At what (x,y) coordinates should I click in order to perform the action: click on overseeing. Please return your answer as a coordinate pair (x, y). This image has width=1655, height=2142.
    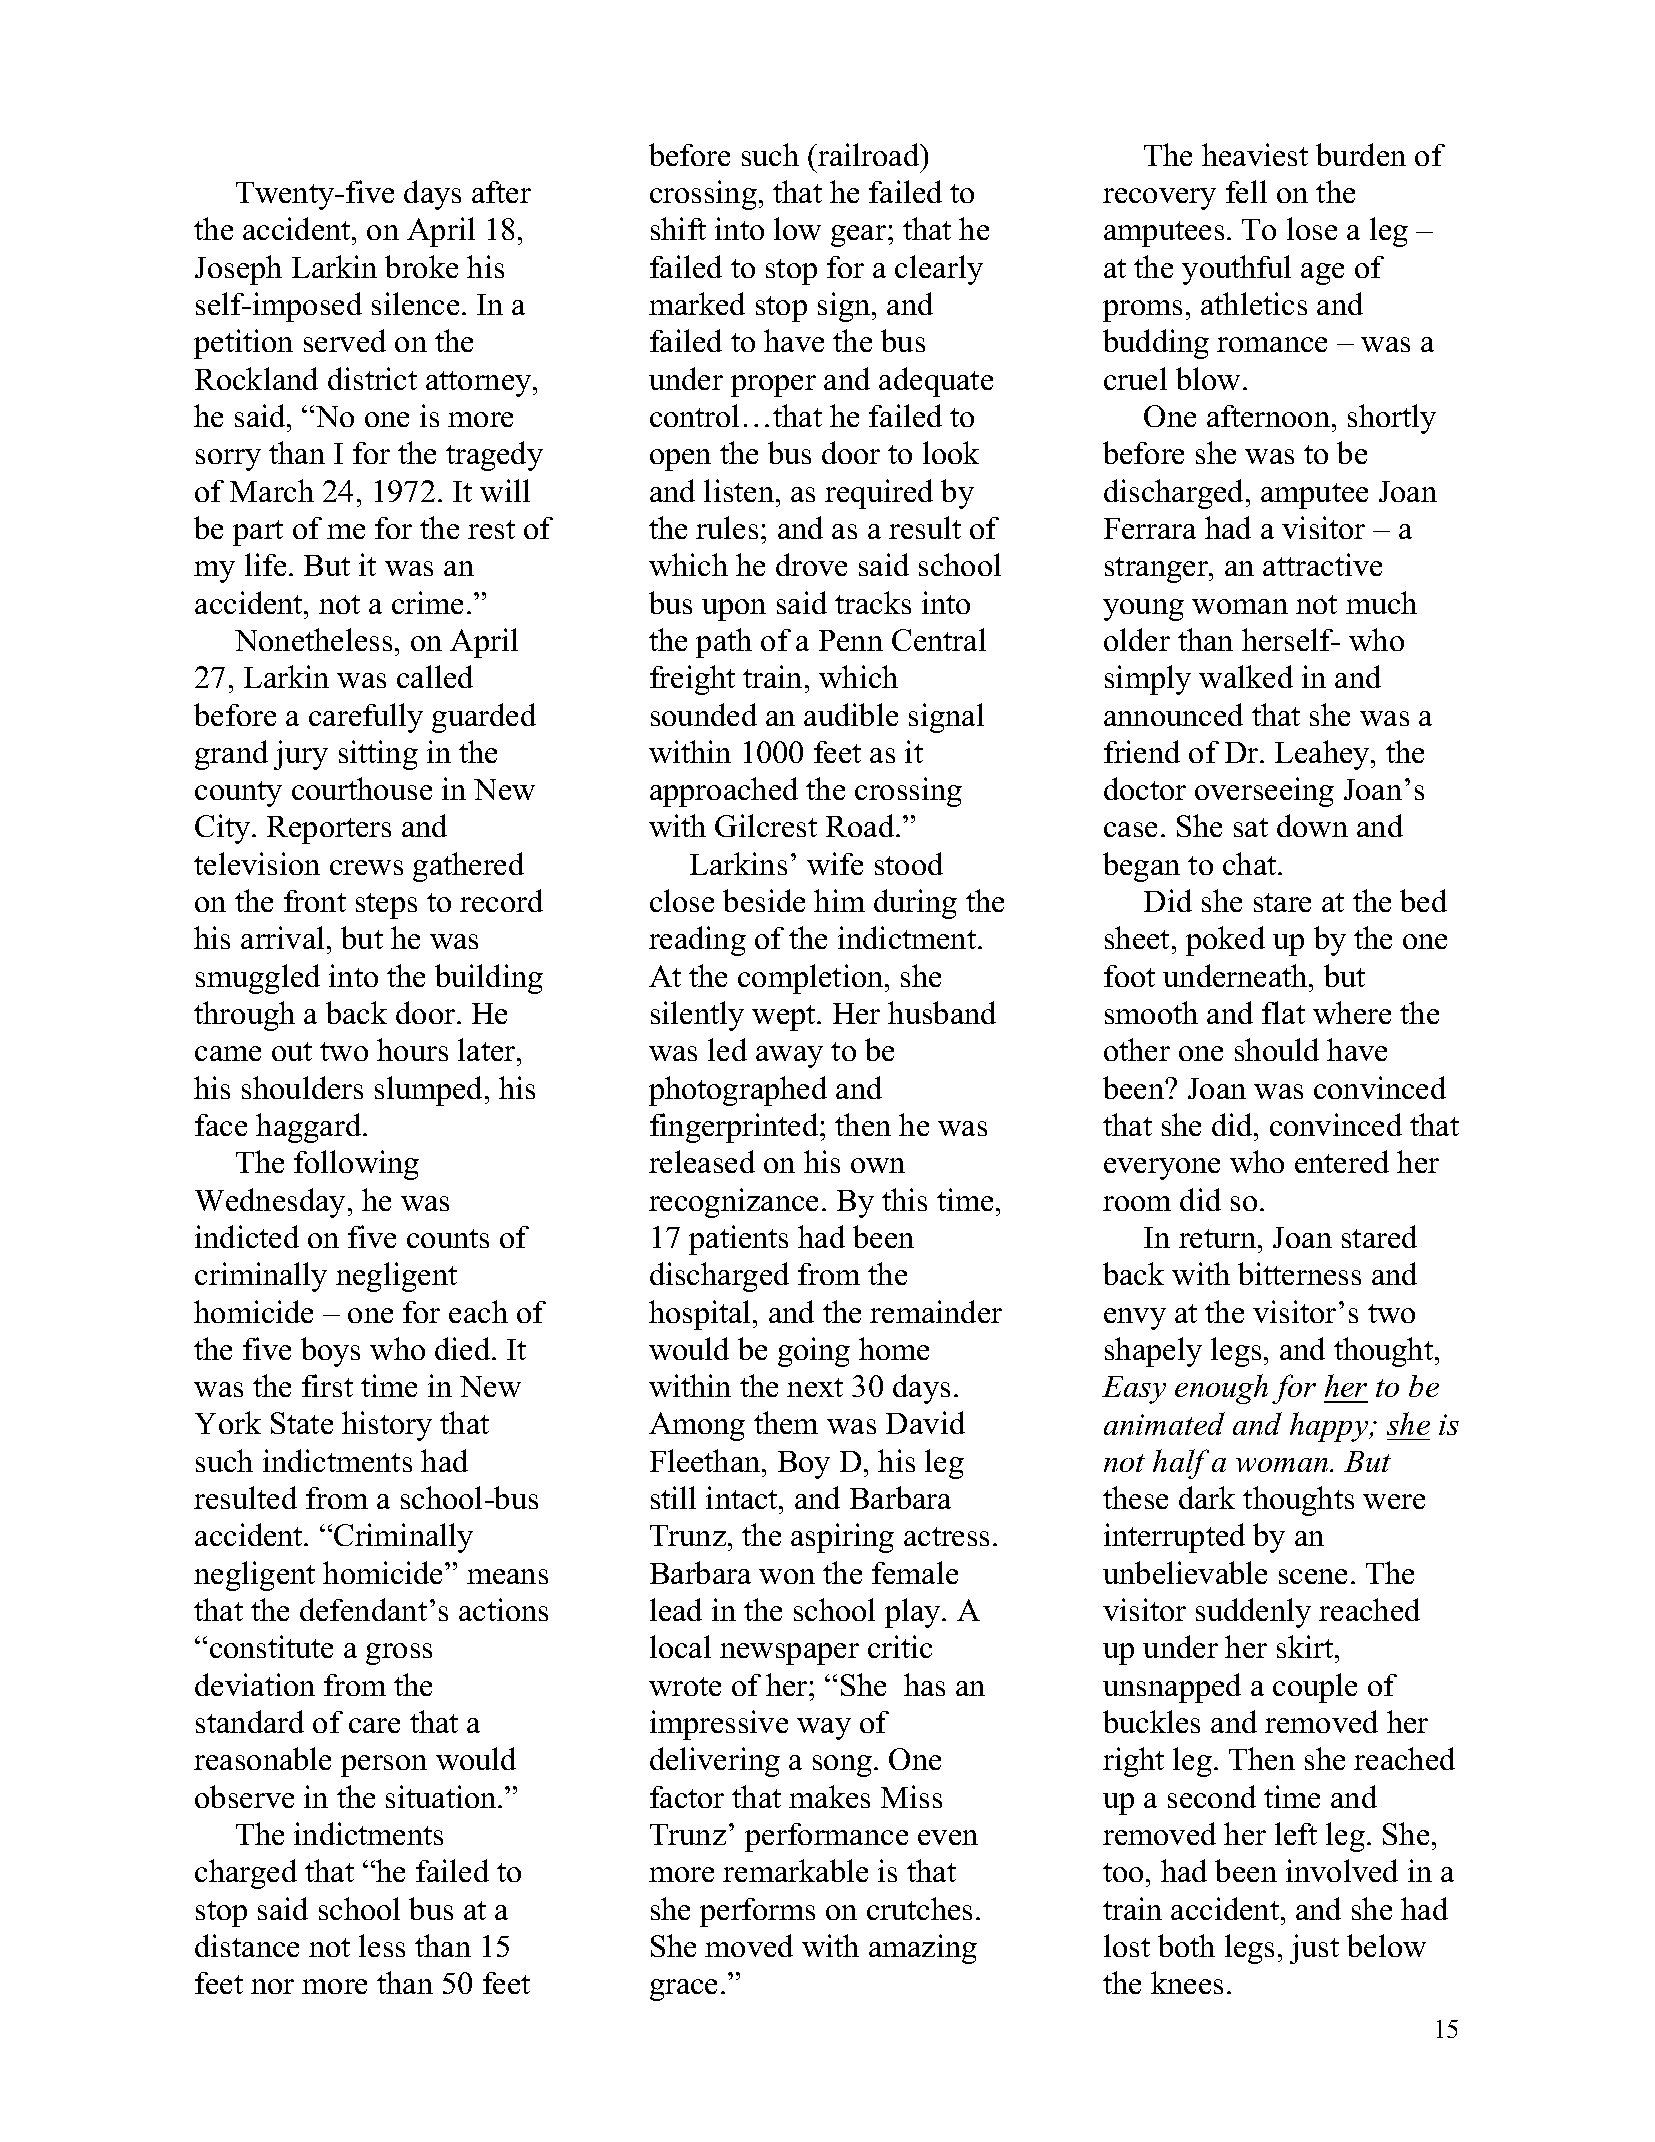
    Looking at the image, I should click on (1264, 792).
